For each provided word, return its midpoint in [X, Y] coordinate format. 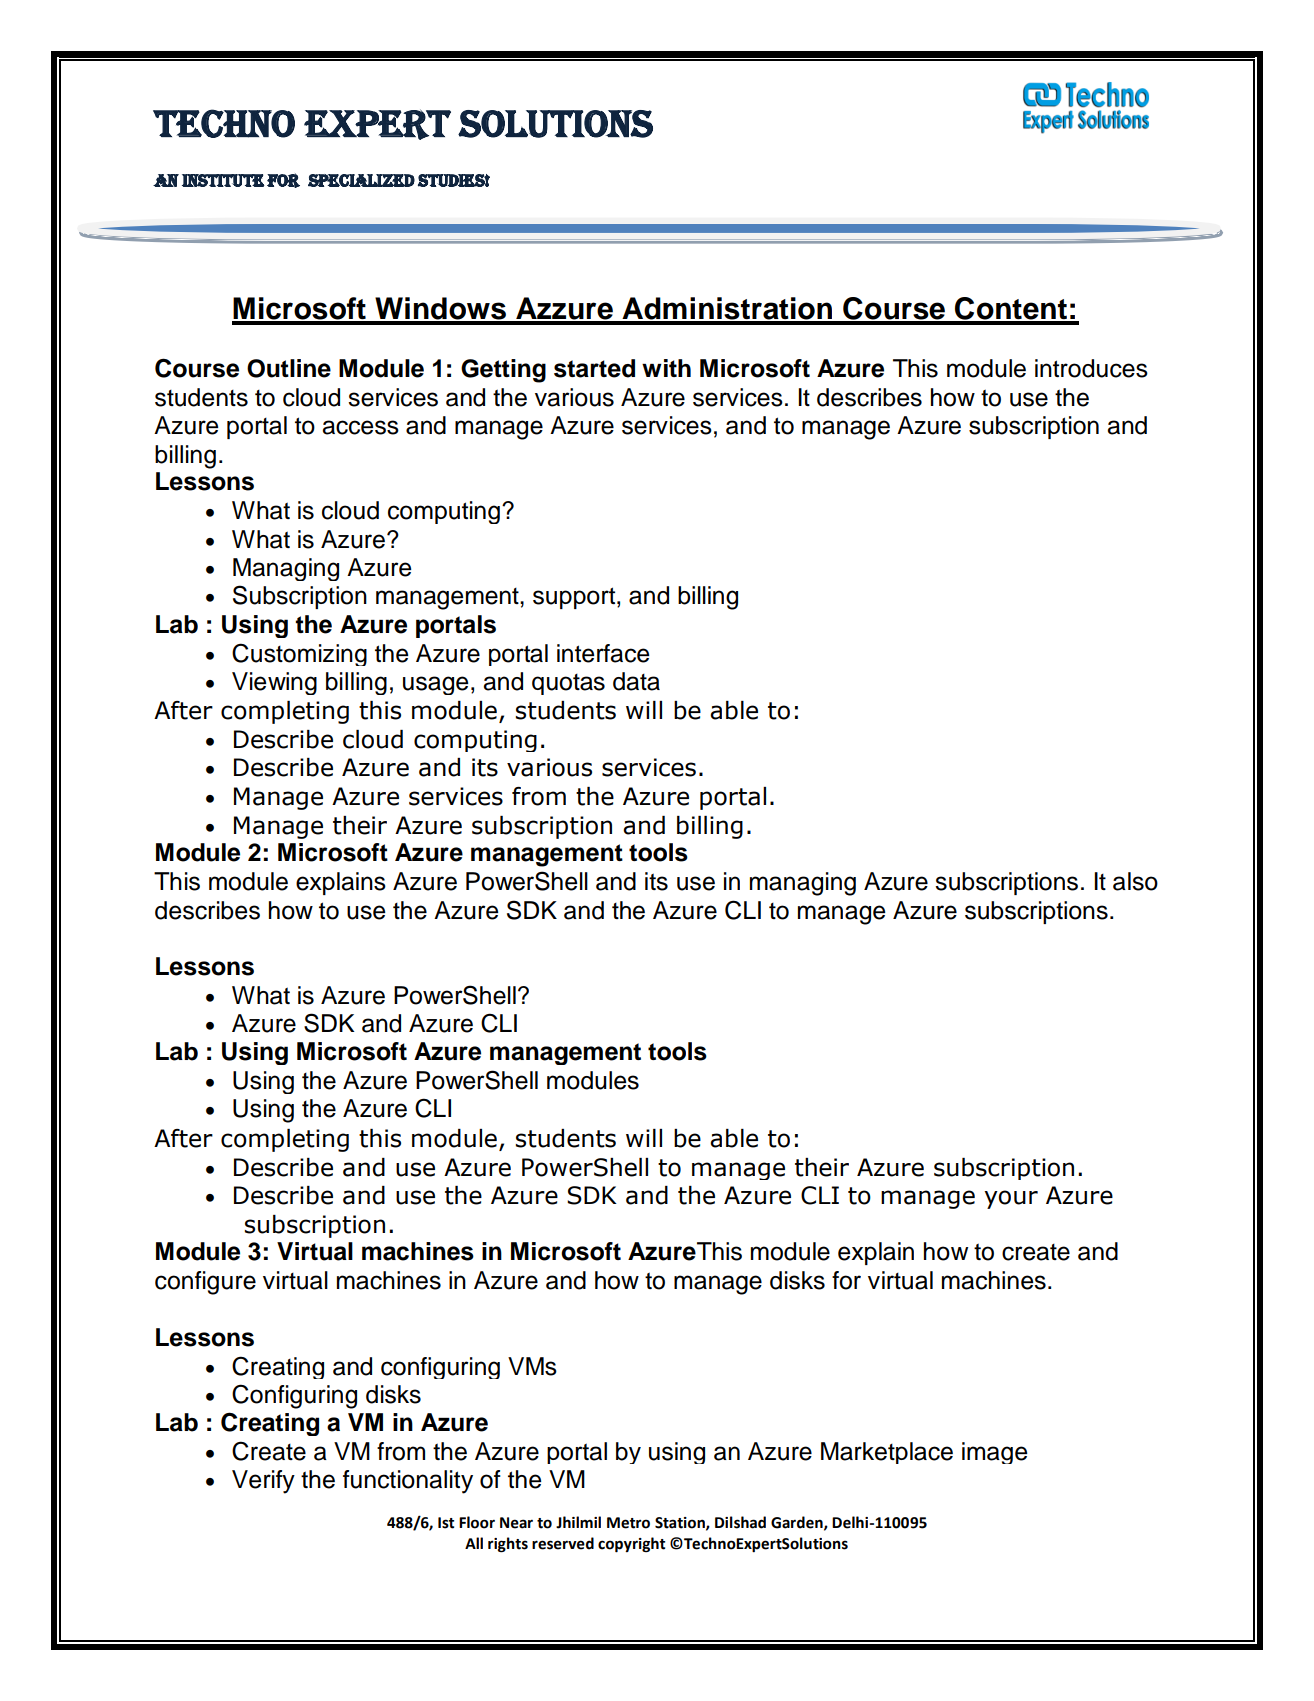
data [636, 681]
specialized [361, 180]
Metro [628, 1523]
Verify [263, 1482]
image [994, 1453]
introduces [1091, 368]
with [666, 368]
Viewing [274, 683]
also [1135, 881]
